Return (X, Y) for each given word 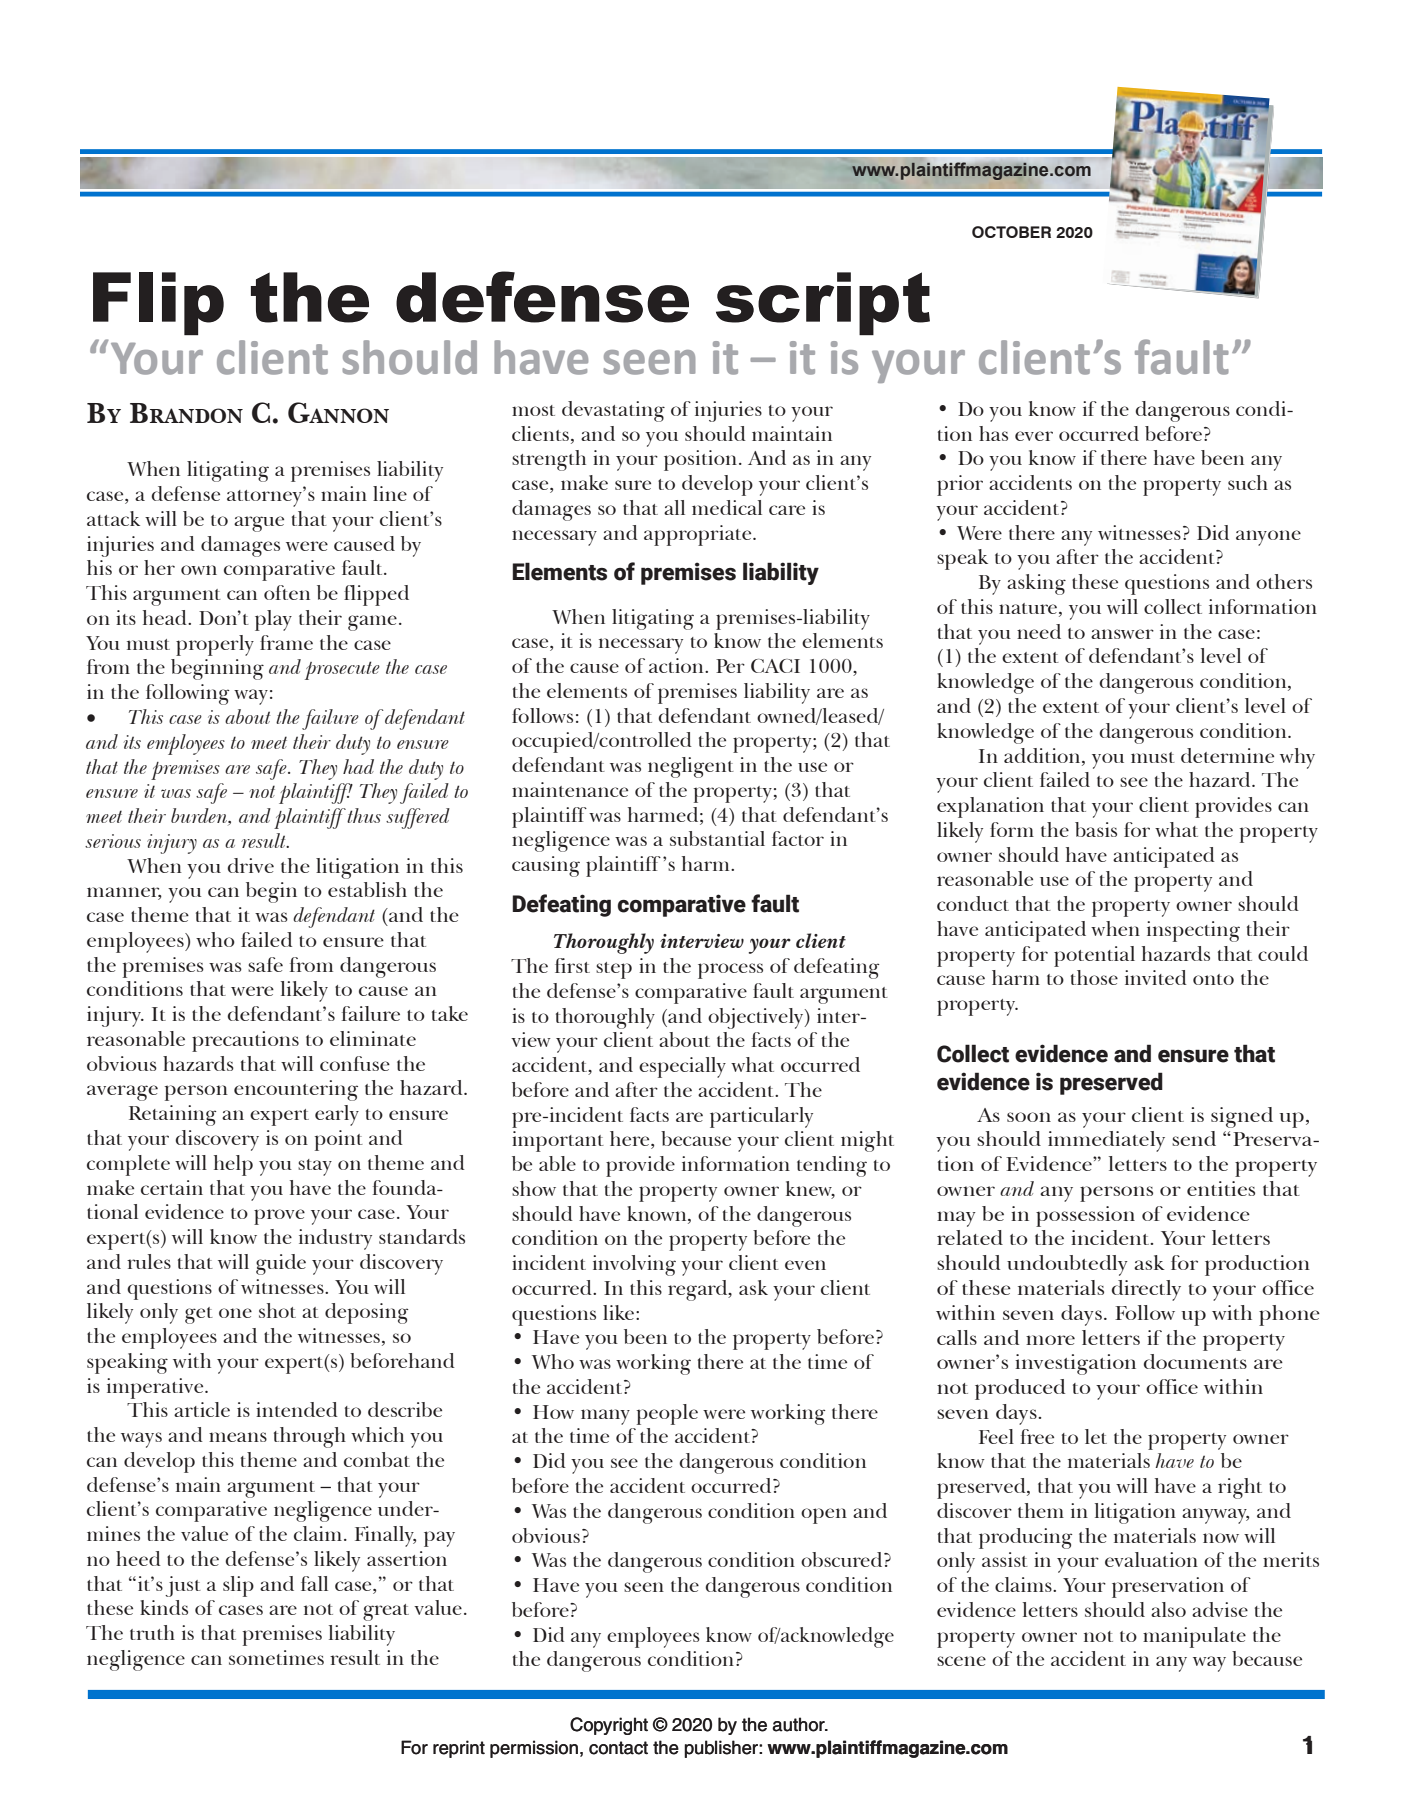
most (533, 410)
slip (238, 1586)
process (730, 971)
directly (1146, 1290)
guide (281, 1264)
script (823, 303)
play (273, 620)
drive (251, 865)
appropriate (699, 535)
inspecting (1193, 931)
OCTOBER (1011, 232)
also (1168, 1609)
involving (634, 1265)
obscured (843, 1559)
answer (1122, 634)
